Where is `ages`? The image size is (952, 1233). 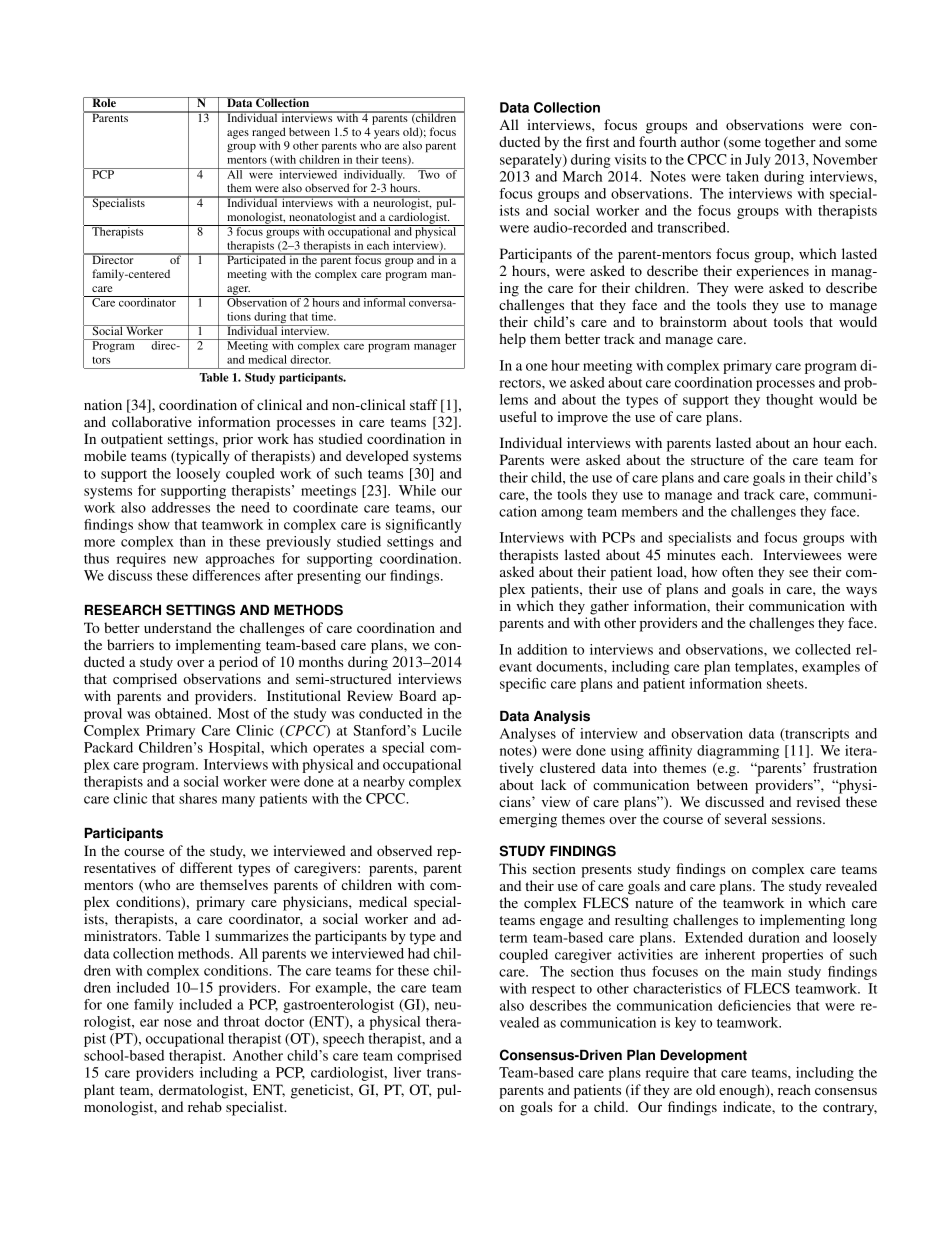 ages is located at coordinates (238, 134).
